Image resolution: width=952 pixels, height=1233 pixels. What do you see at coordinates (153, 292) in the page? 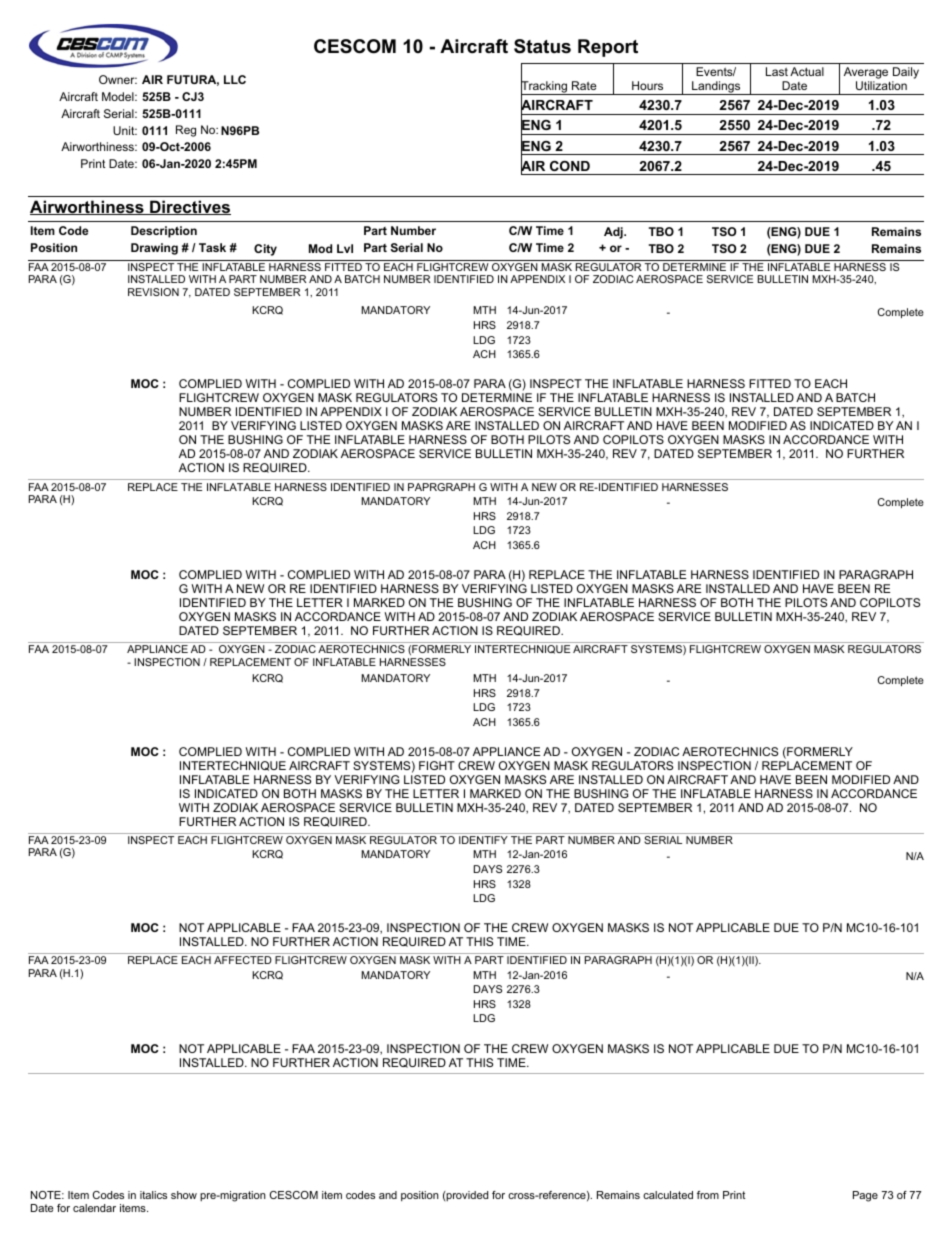
I see `REVISION` at bounding box center [153, 292].
